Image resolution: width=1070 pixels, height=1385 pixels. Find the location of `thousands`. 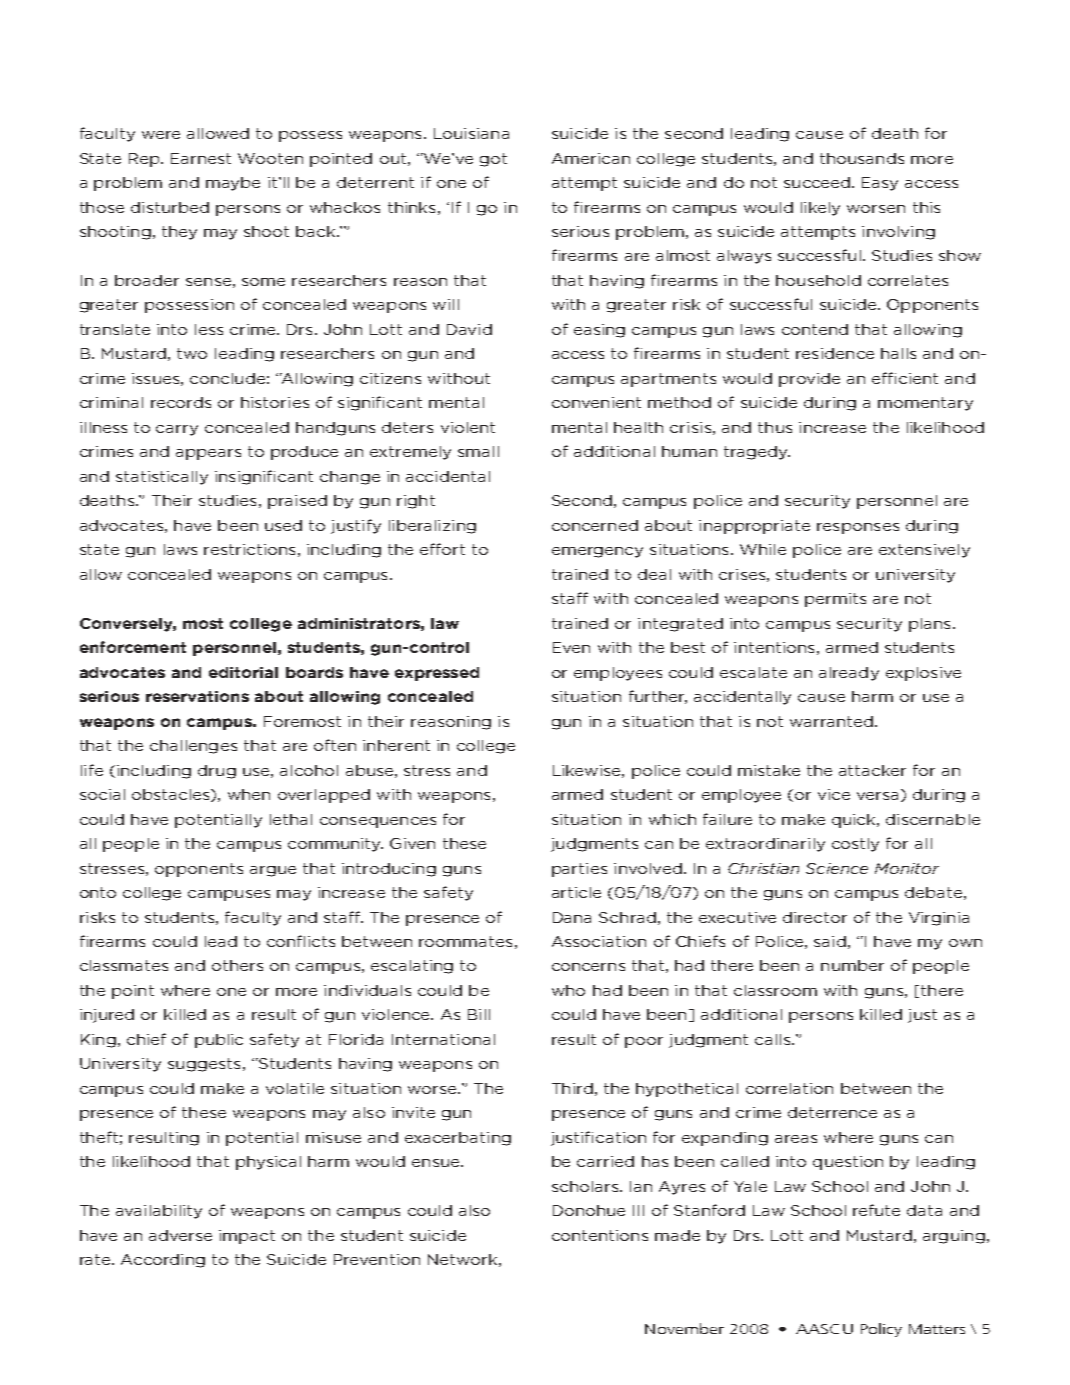

thousands is located at coordinates (862, 158).
